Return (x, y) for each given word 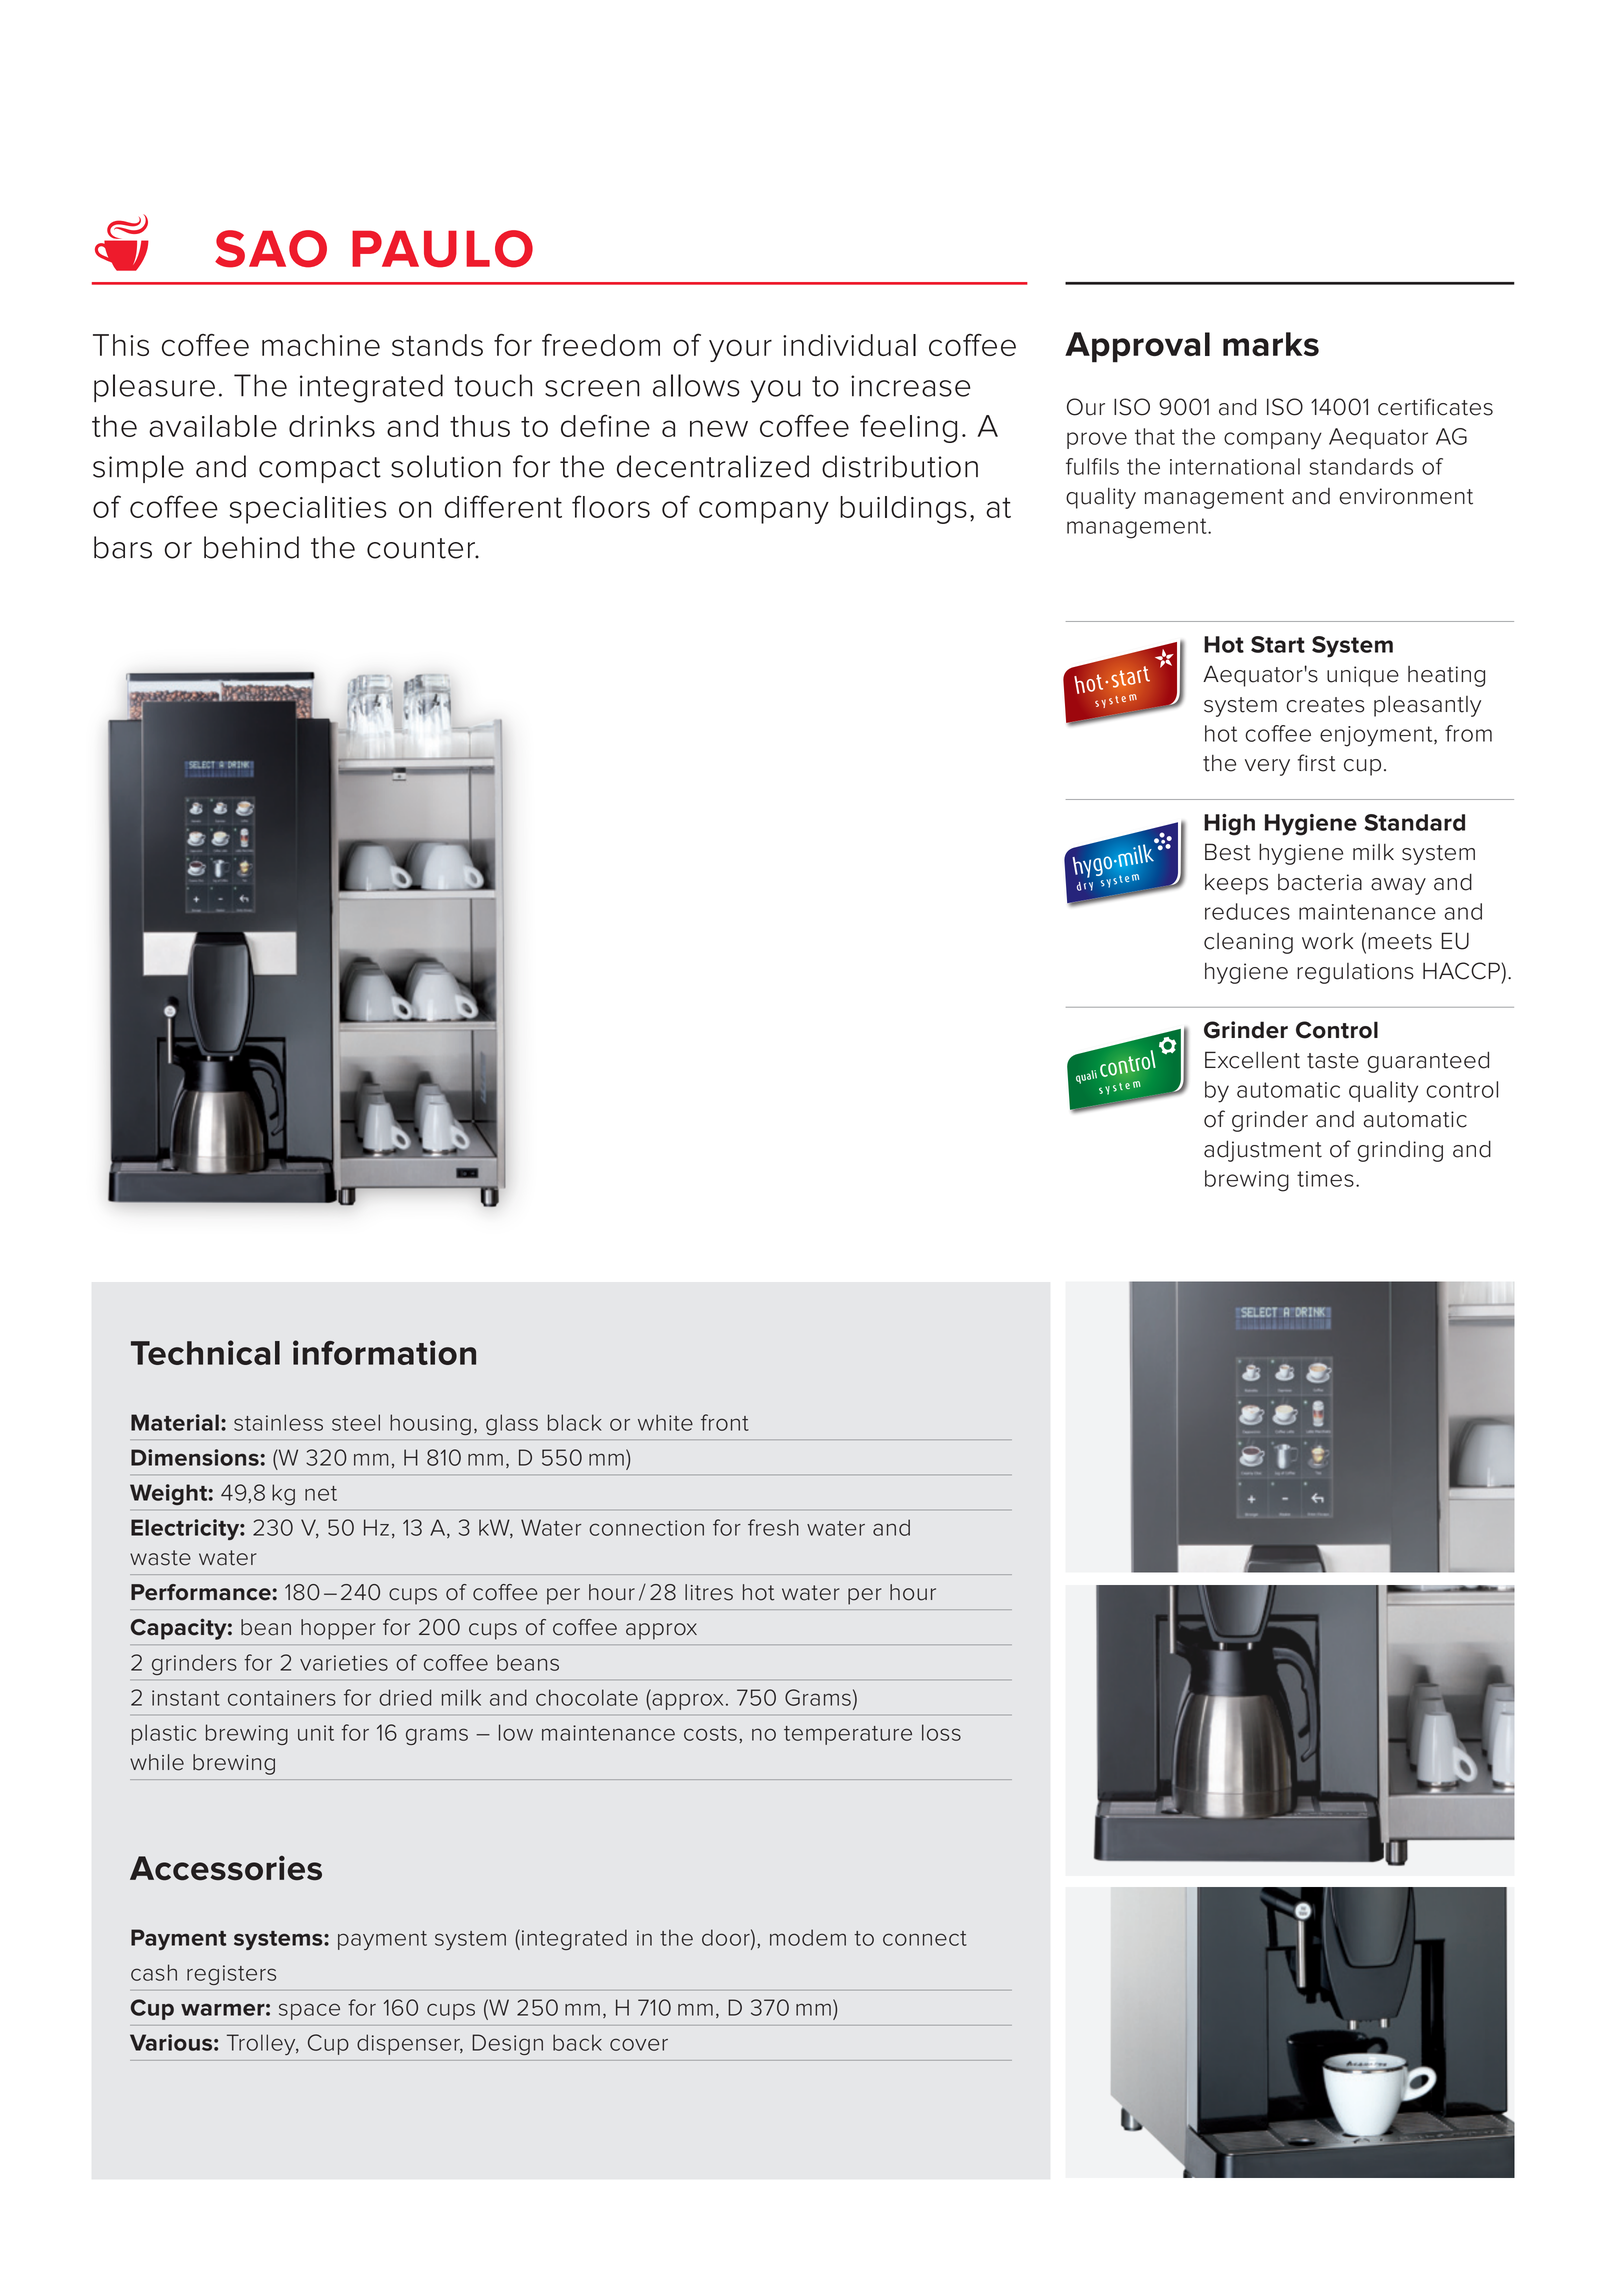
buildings (903, 510)
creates (1325, 705)
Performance (202, 1592)
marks (1271, 344)
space (309, 2011)
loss (941, 1732)
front (725, 1422)
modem (808, 1937)
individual (849, 345)
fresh (773, 1527)
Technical (205, 1352)
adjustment (1263, 1151)
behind (251, 547)
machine (321, 345)
